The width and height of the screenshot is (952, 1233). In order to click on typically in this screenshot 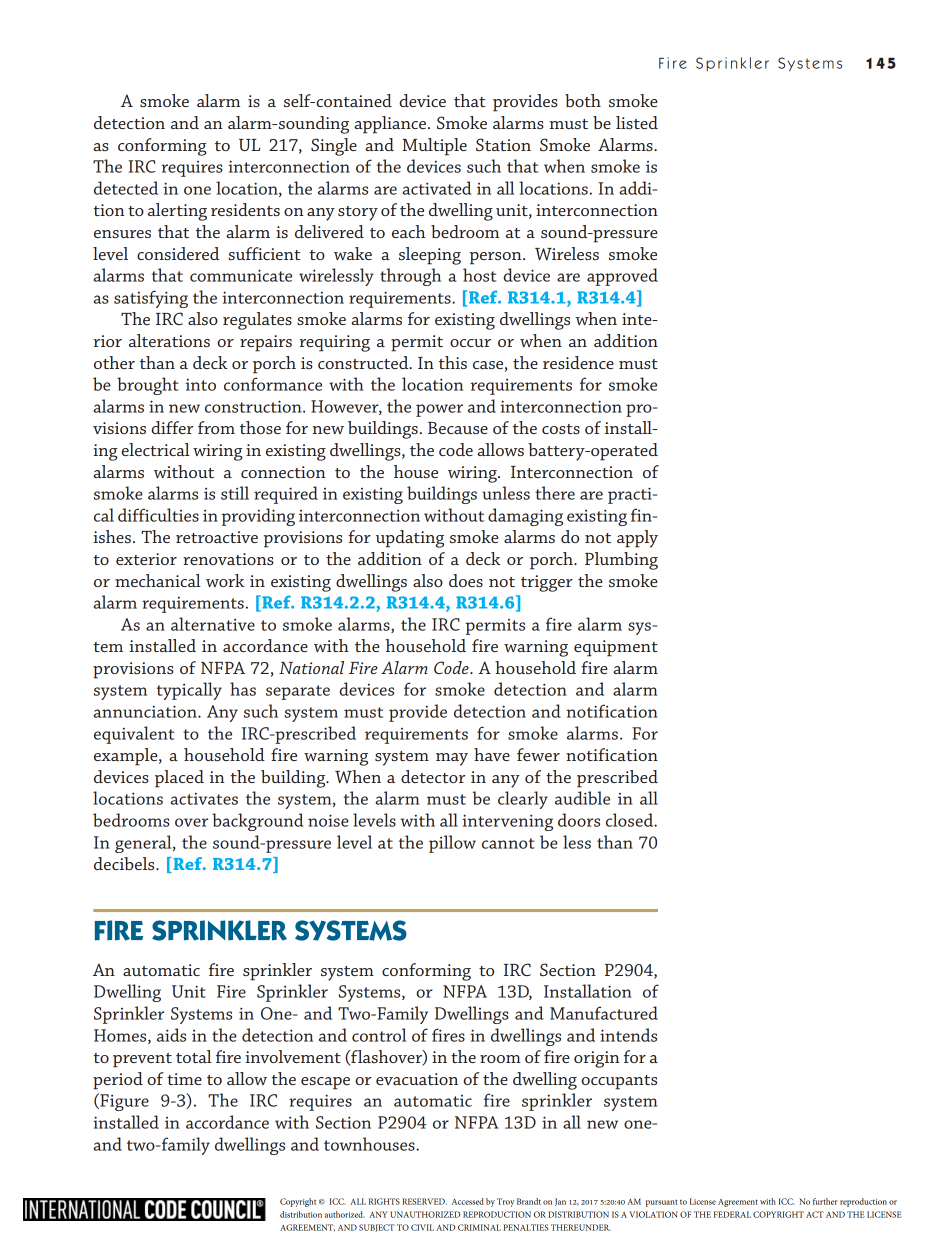, I will do `click(189, 691)`.
